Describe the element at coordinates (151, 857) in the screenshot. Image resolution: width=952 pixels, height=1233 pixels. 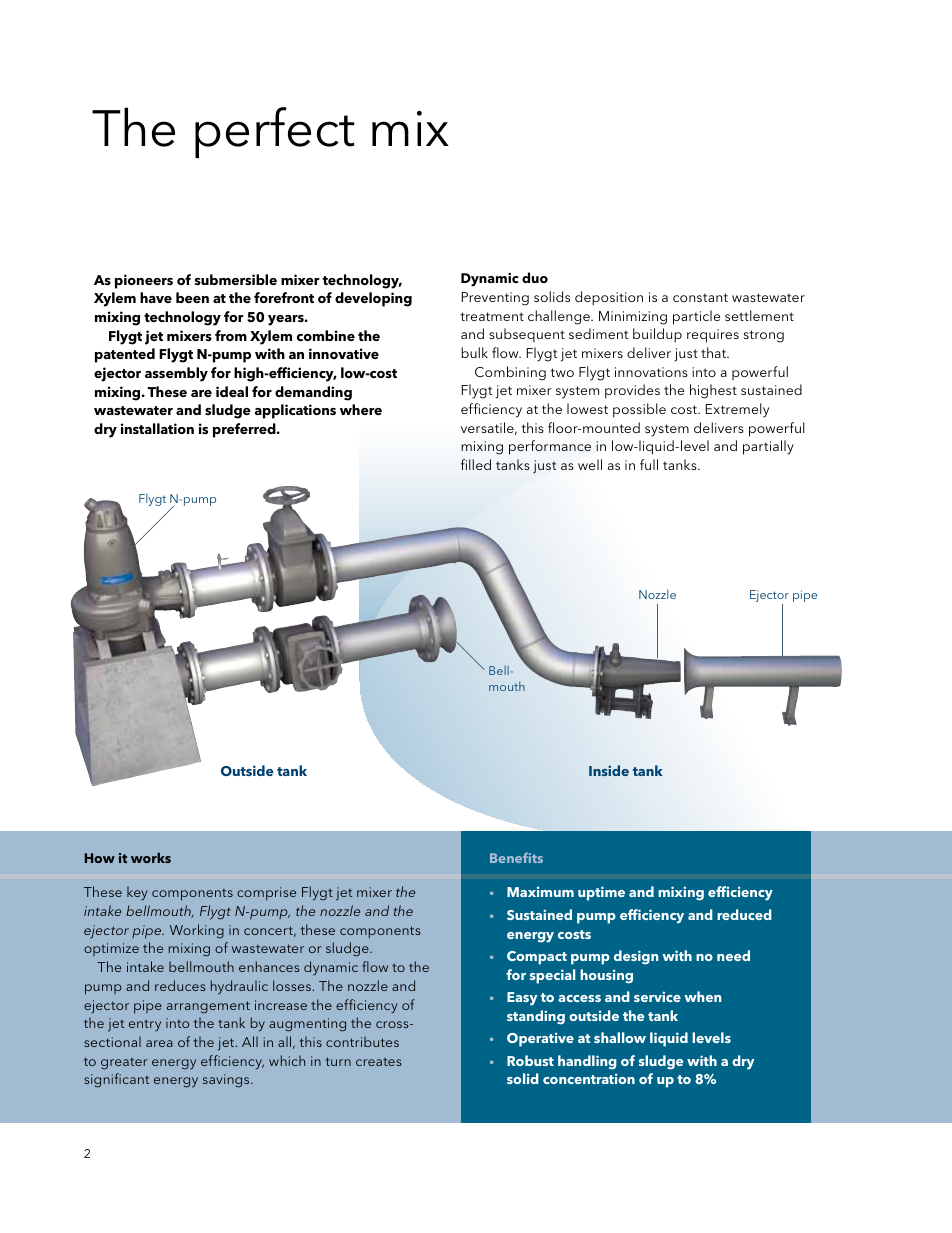
I see `works` at that location.
